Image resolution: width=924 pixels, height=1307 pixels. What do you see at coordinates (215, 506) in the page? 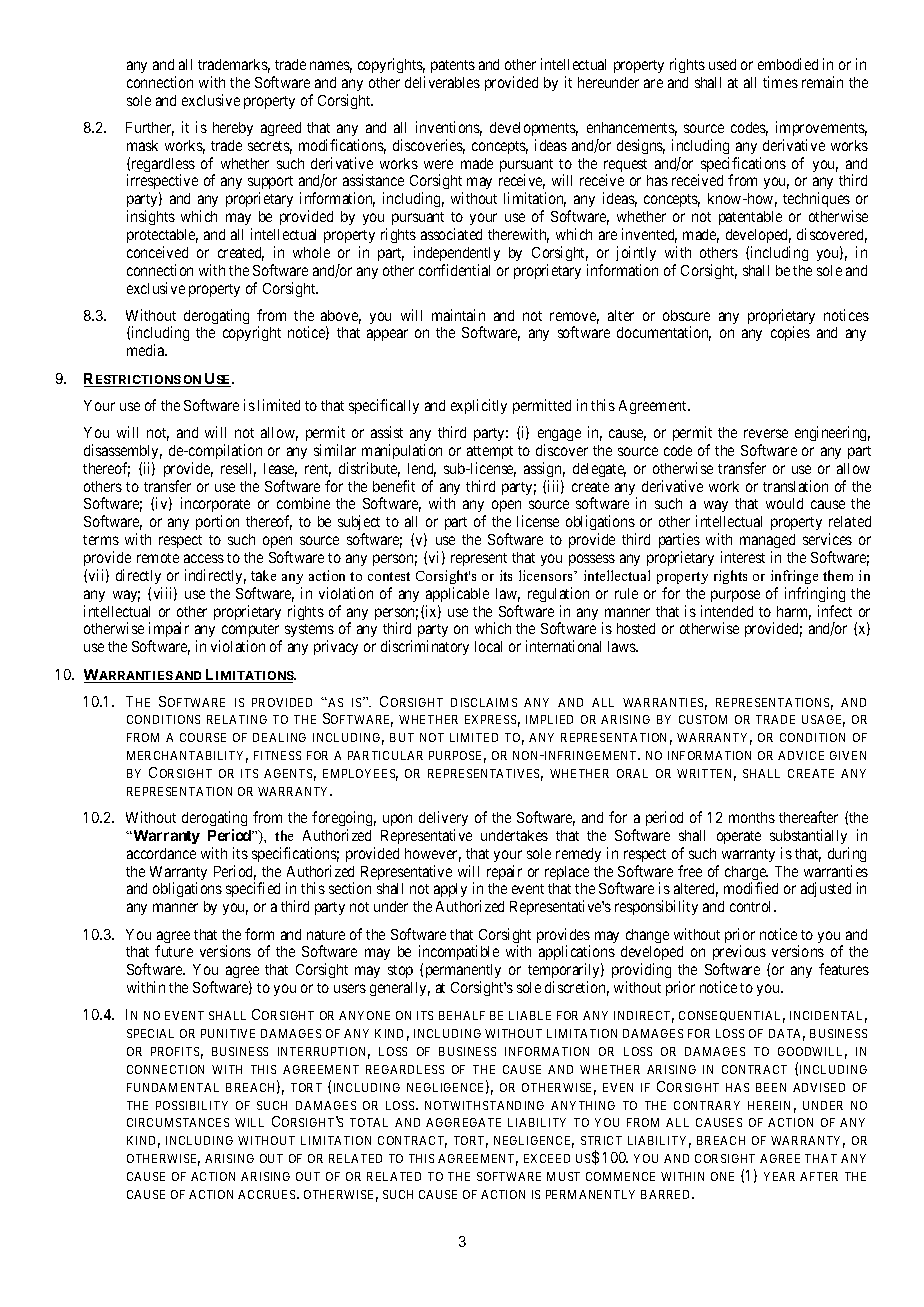
I see `incorporate` at bounding box center [215, 506].
